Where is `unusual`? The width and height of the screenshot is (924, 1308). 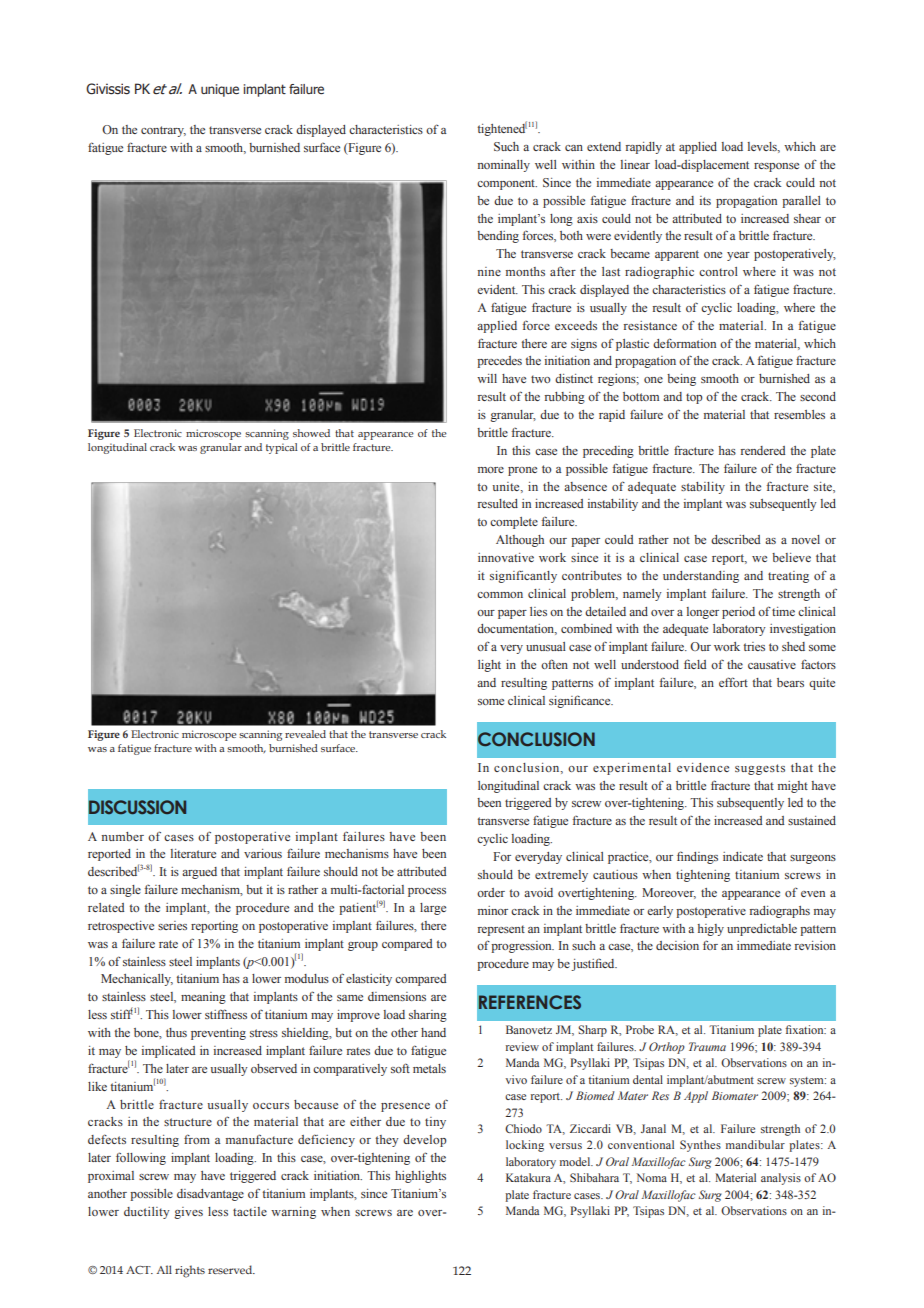
unusual is located at coordinates (546, 646).
